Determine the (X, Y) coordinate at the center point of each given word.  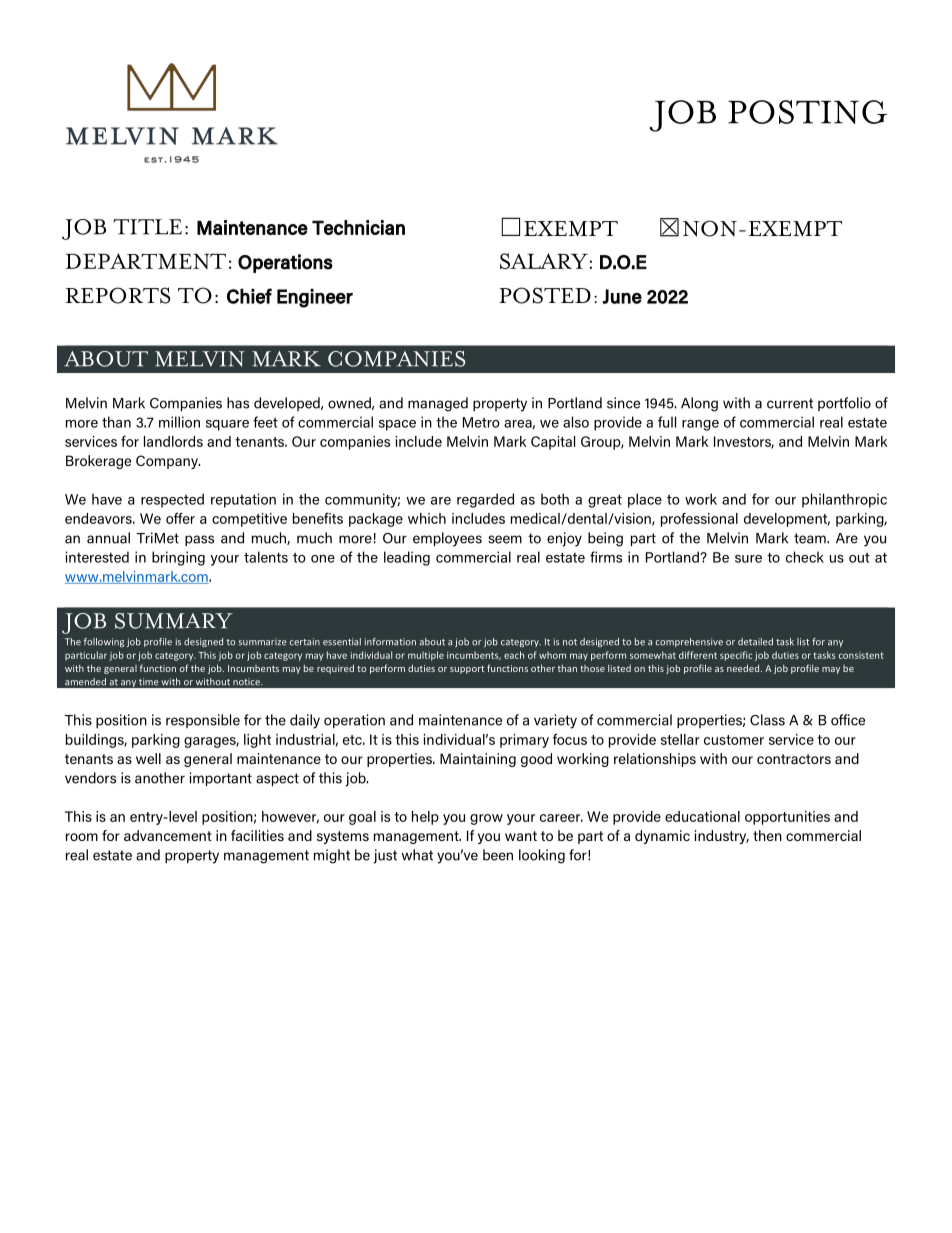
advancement (168, 835)
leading (407, 558)
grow (486, 819)
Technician (358, 227)
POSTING (807, 112)
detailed (755, 642)
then (767, 835)
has (238, 403)
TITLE (147, 227)
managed (438, 404)
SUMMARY (174, 621)
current (790, 403)
